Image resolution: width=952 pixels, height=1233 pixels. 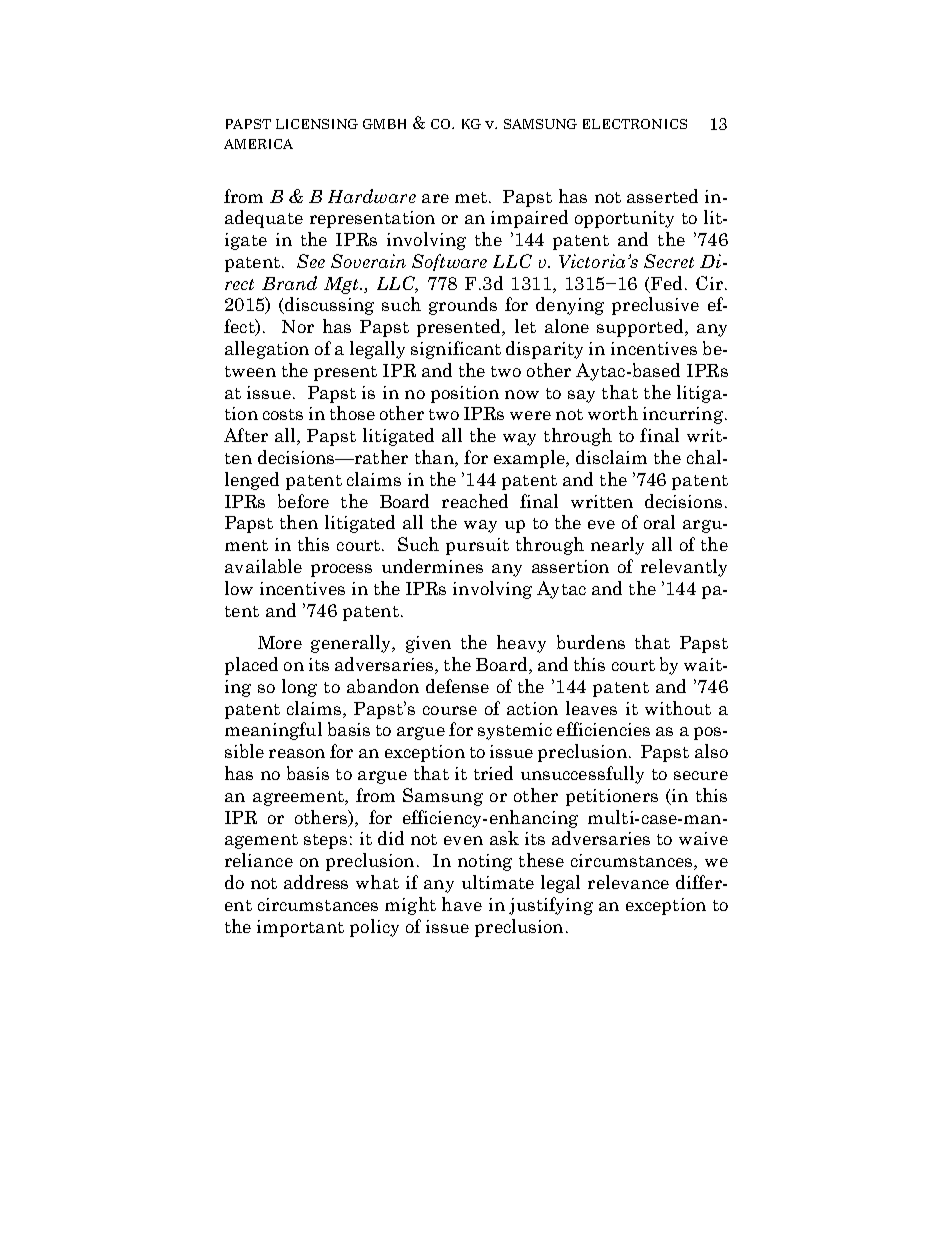 I want to click on then, so click(x=299, y=522).
